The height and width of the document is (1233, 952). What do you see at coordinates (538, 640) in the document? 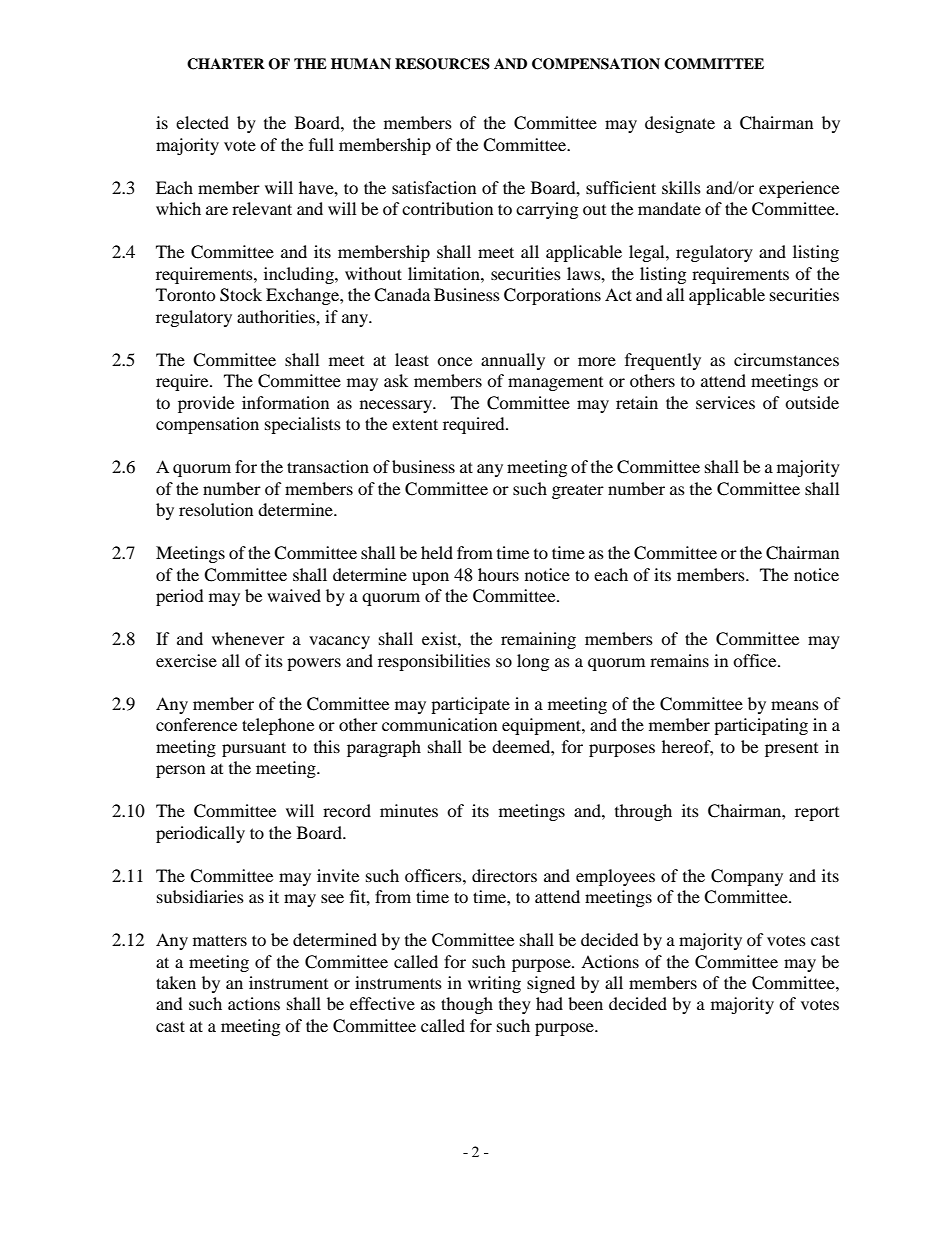
I see `remaining` at bounding box center [538, 640].
